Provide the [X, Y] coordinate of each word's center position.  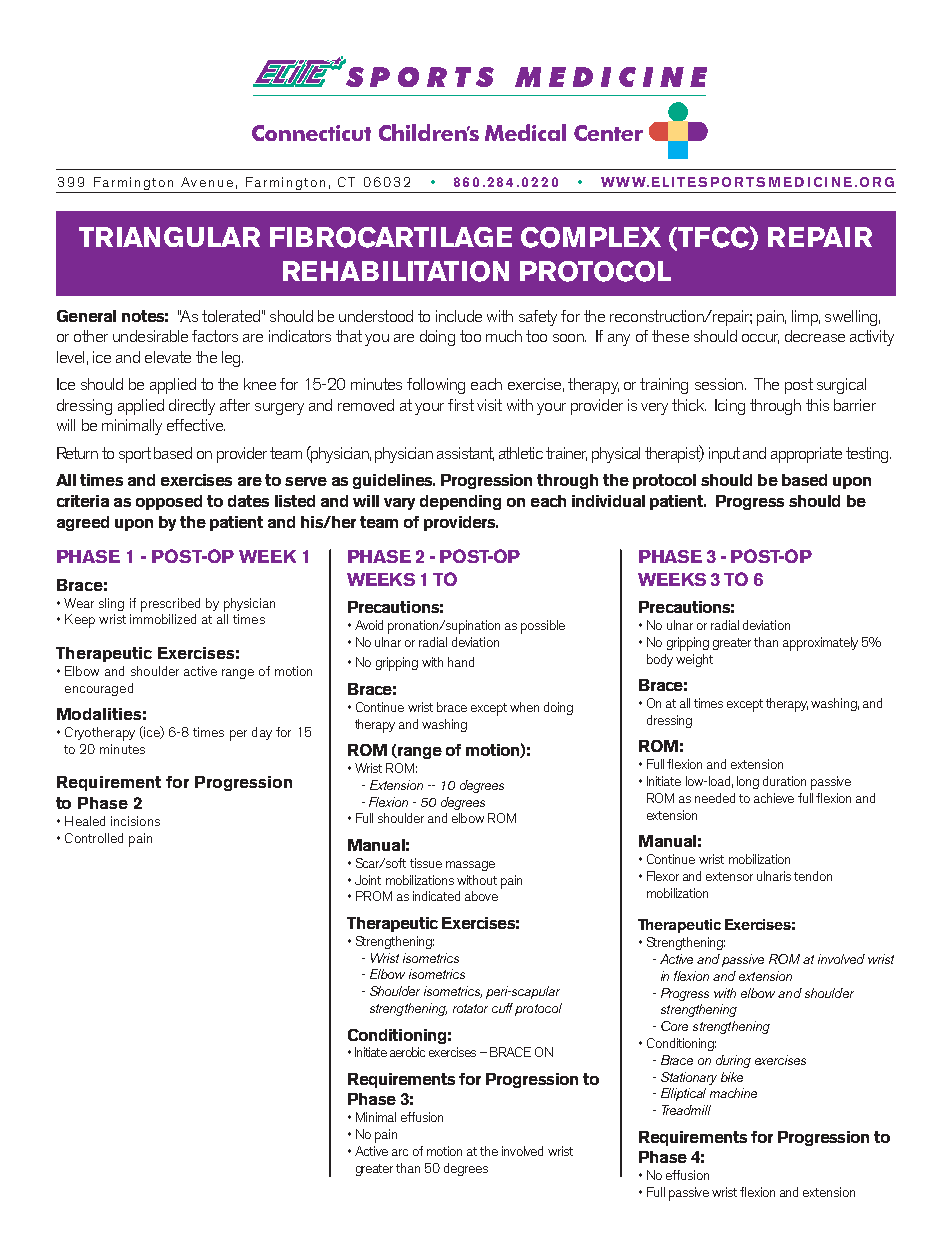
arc [400, 1152]
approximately [820, 644]
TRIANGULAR [169, 237]
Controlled [94, 838]
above [481, 896]
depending [460, 502]
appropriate [806, 455]
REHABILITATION [396, 271]
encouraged [99, 689]
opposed [169, 502]
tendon [813, 876]
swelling [851, 318]
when [524, 707]
